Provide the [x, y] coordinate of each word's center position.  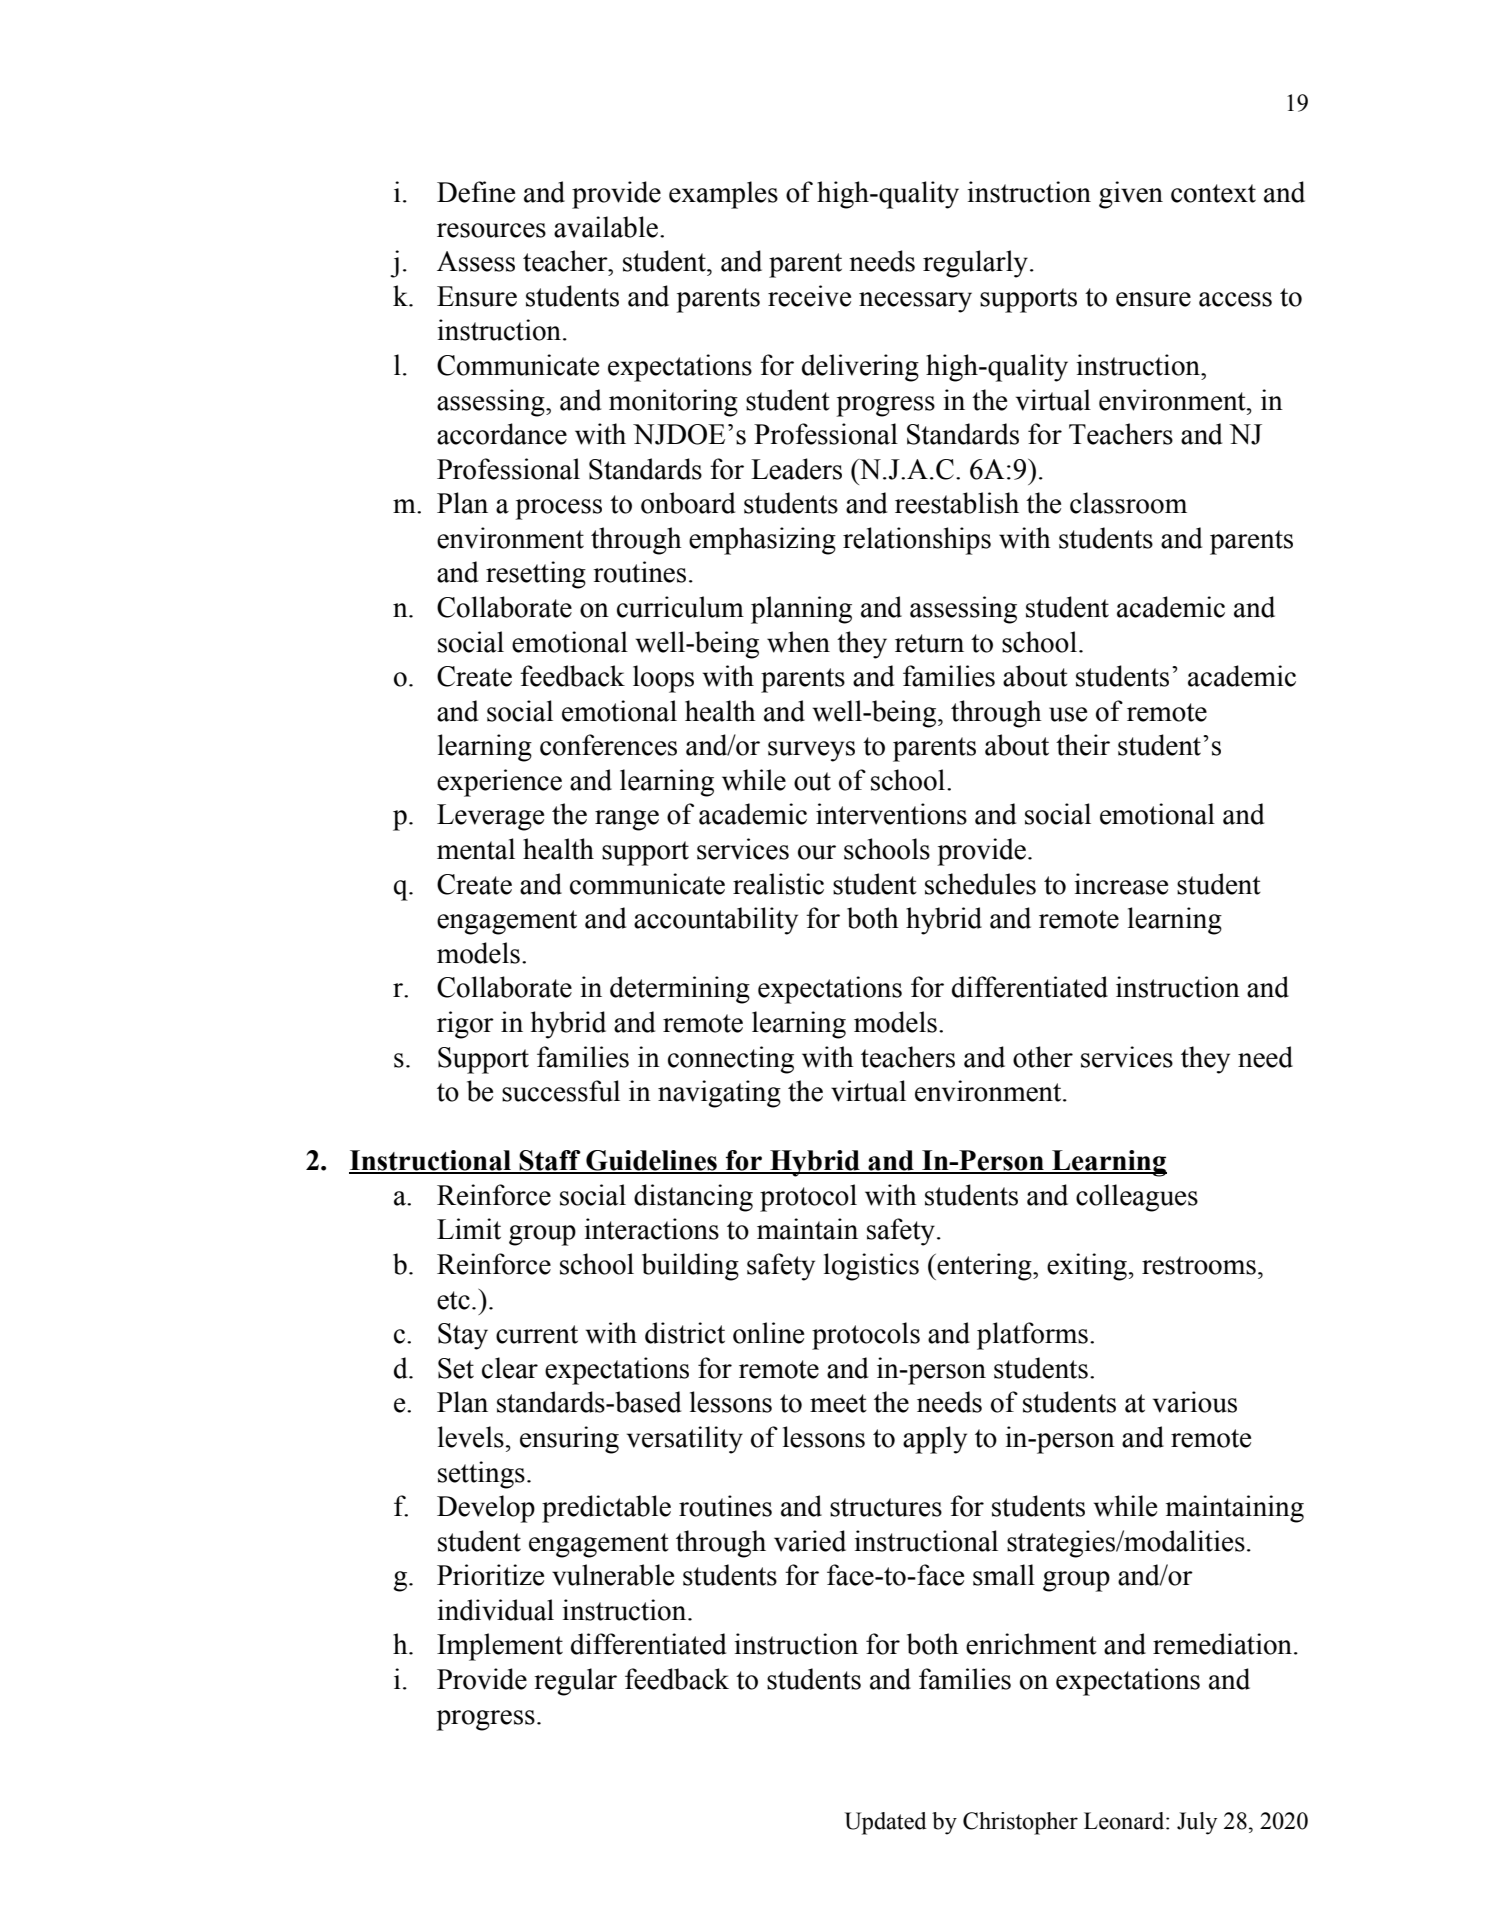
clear [510, 1368]
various [1195, 1402]
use [1068, 714]
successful [561, 1091]
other [1043, 1057]
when [798, 642]
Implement [500, 1647]
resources [491, 230]
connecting [731, 1060]
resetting [536, 575]
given [1131, 195]
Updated [886, 1823]
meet [838, 1403]
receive [809, 296]
